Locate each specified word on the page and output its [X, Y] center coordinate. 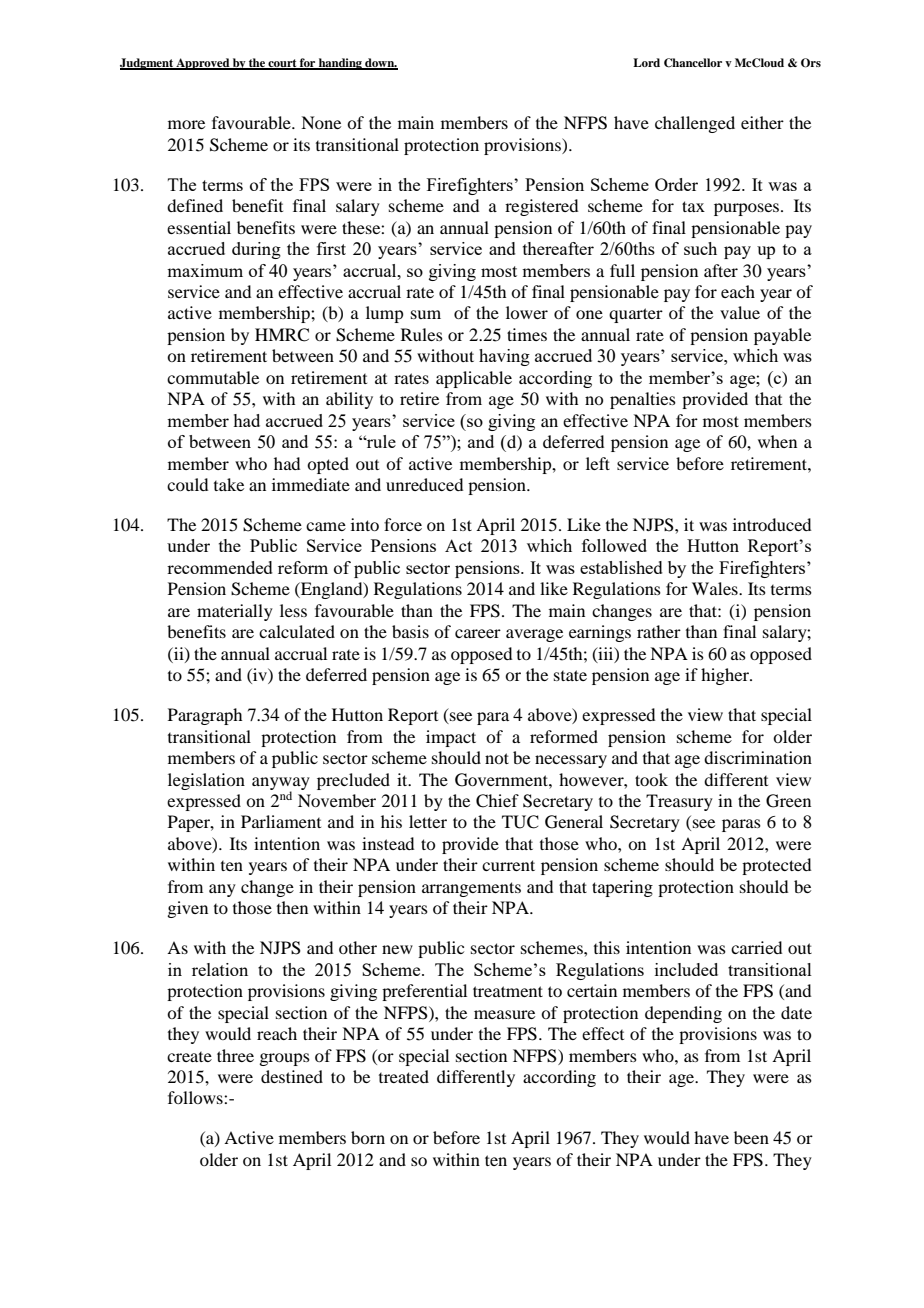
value [740, 312]
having [504, 357]
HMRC [282, 335]
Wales [716, 588]
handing [340, 64]
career [478, 633]
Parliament [281, 821]
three [235, 1055]
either [762, 122]
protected [776, 866]
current [508, 865]
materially [235, 612]
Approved [203, 64]
